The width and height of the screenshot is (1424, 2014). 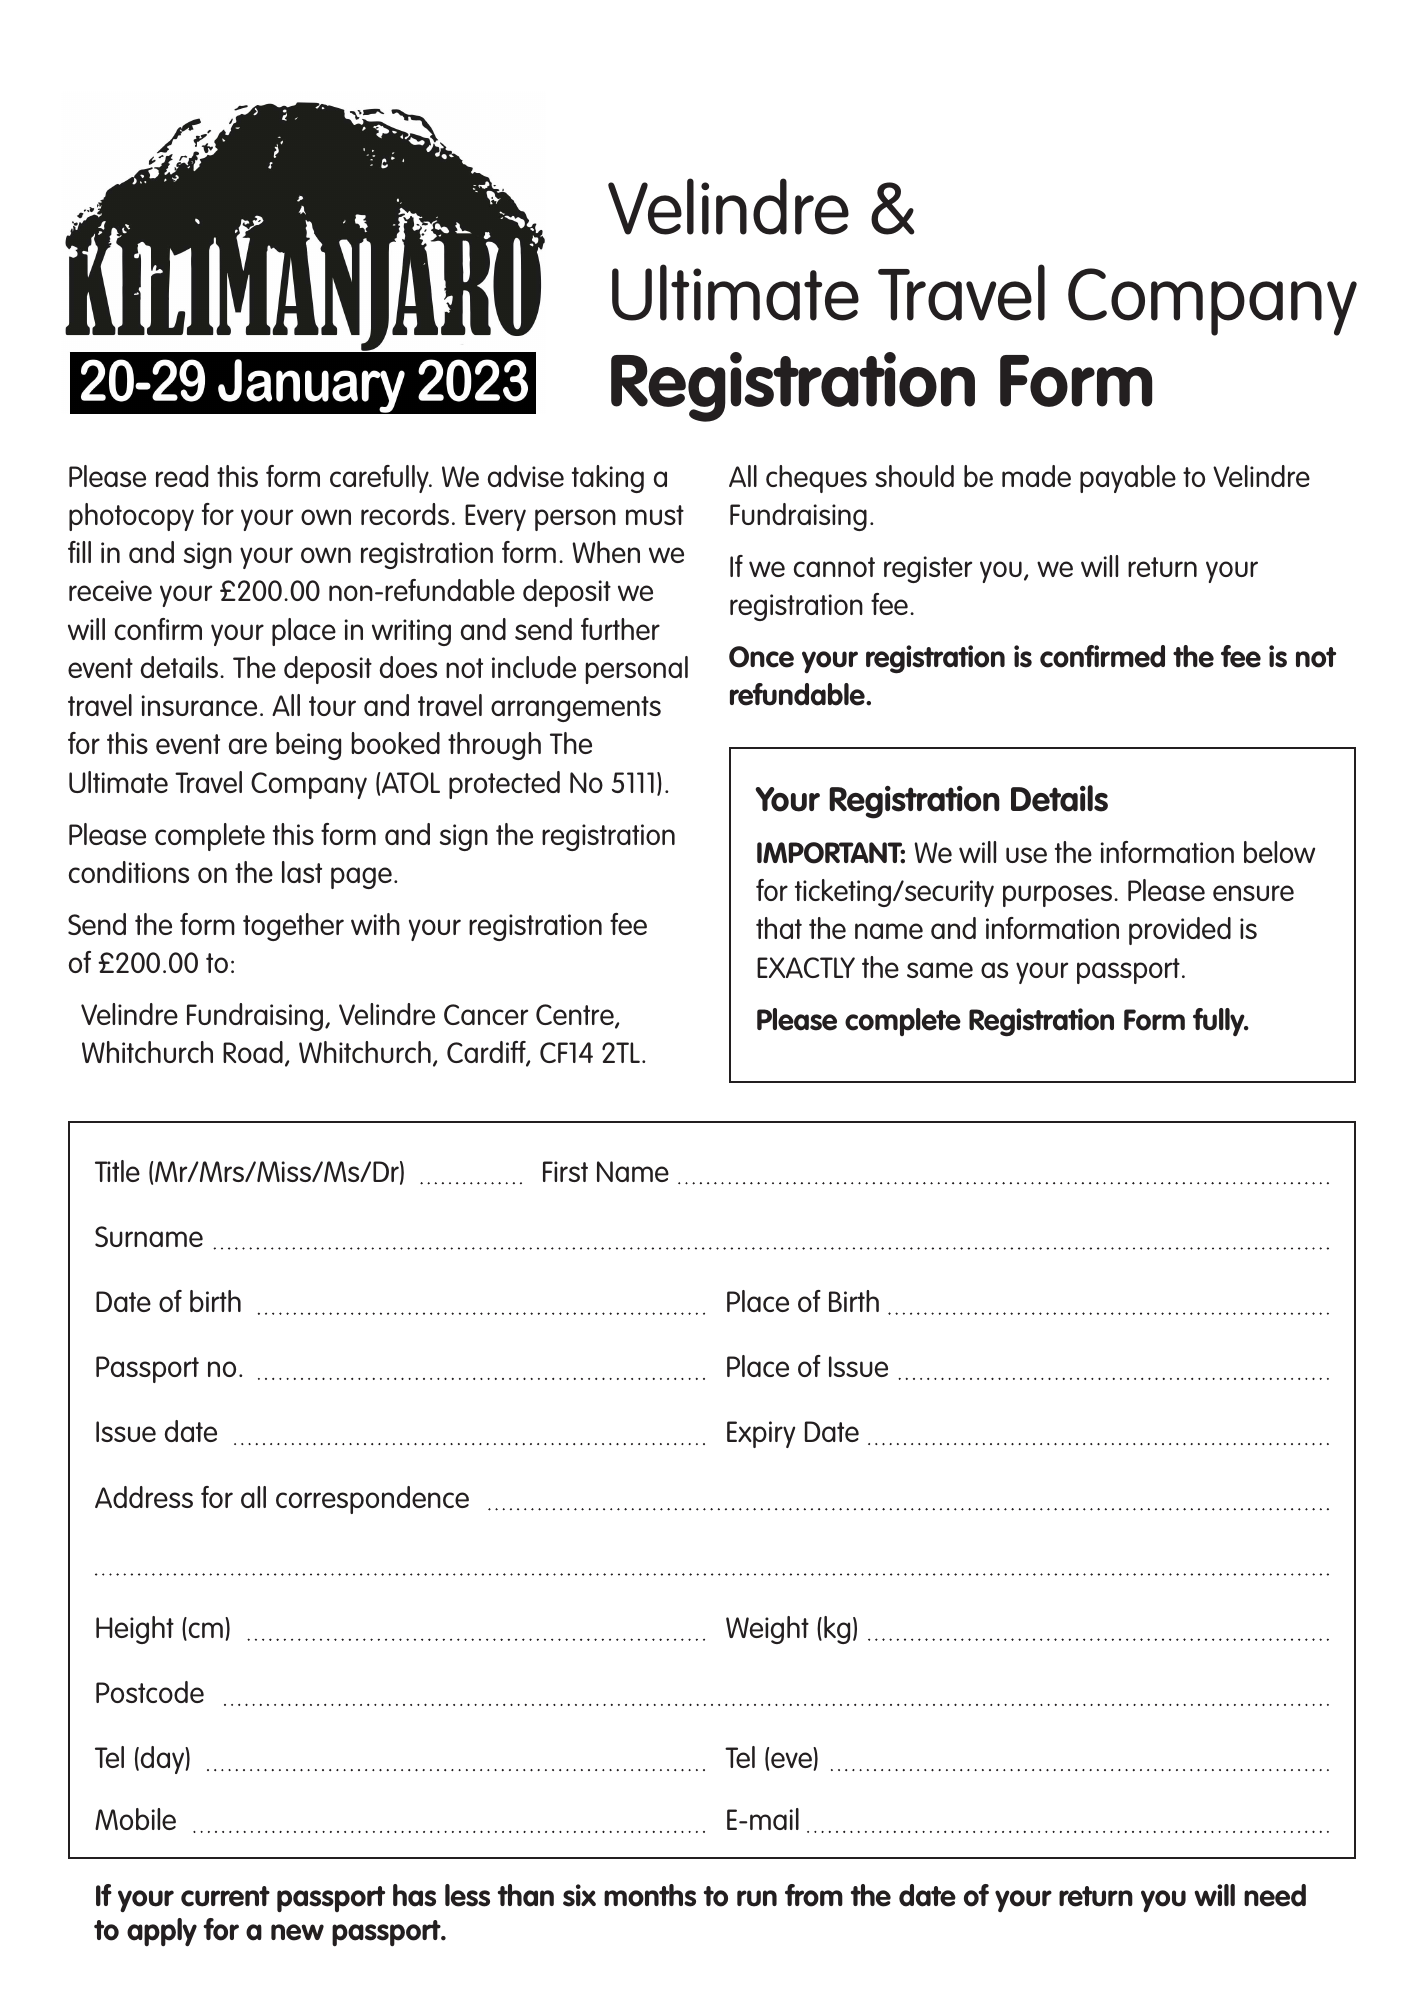 What do you see at coordinates (1128, 479) in the screenshot?
I see `payable` at bounding box center [1128, 479].
